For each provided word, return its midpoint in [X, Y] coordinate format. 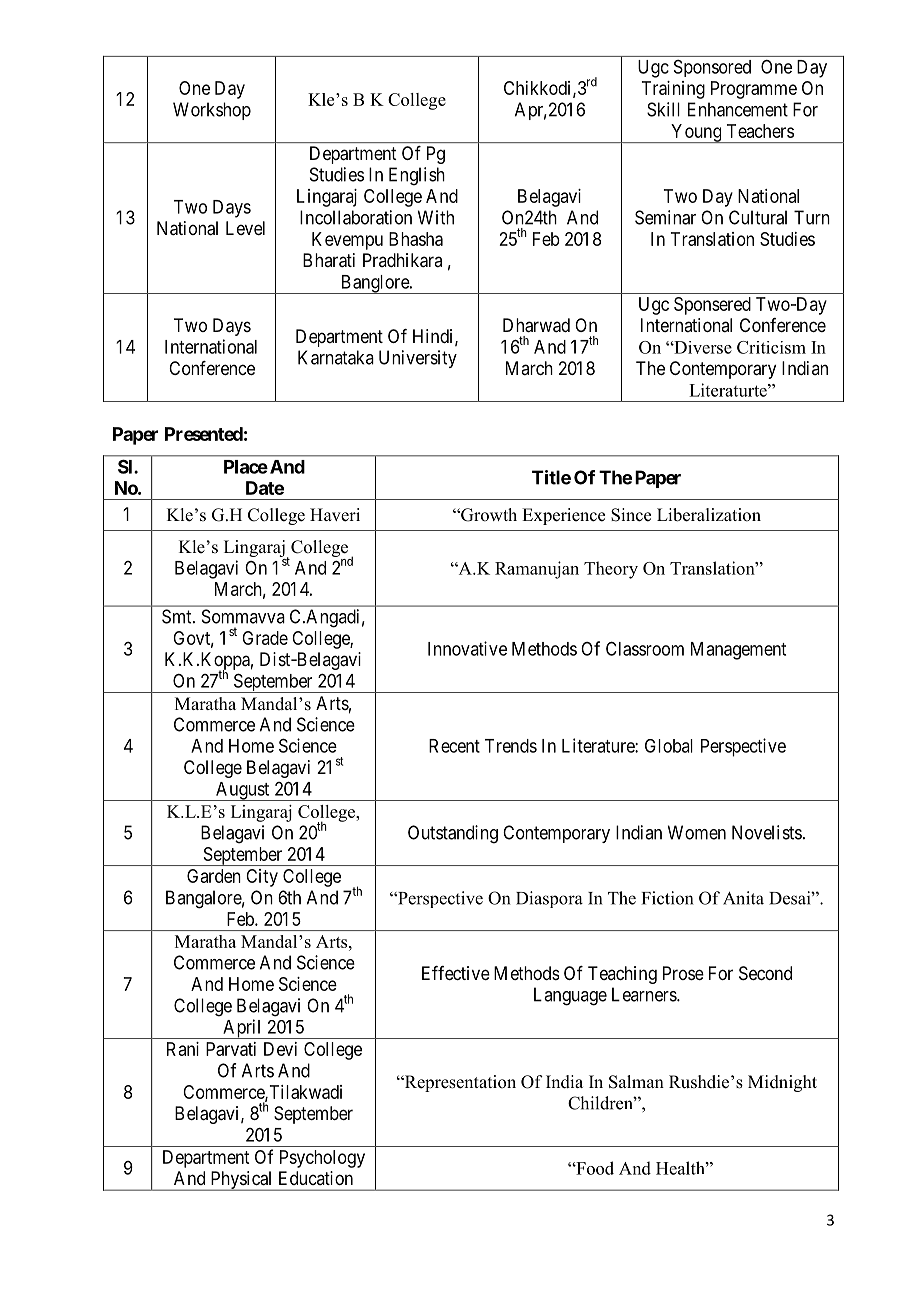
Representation [459, 1083]
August [242, 791]
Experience [563, 516]
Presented [204, 434]
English [417, 176]
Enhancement [738, 109]
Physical [241, 1181]
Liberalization [709, 515]
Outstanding [453, 834]
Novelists [767, 832]
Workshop [212, 111]
